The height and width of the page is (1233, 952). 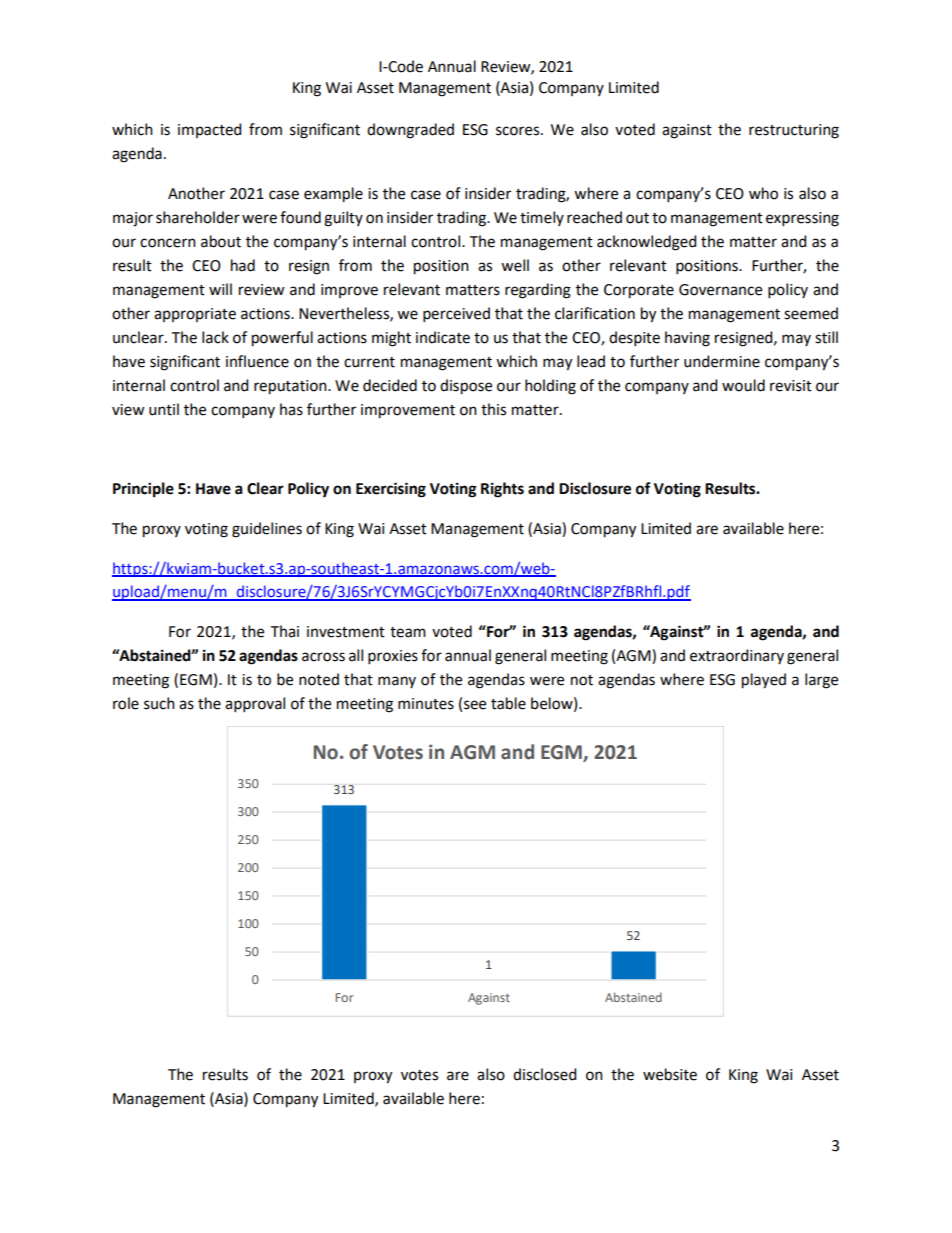 What do you see at coordinates (544, 1074) in the page?
I see `disclosed` at bounding box center [544, 1074].
